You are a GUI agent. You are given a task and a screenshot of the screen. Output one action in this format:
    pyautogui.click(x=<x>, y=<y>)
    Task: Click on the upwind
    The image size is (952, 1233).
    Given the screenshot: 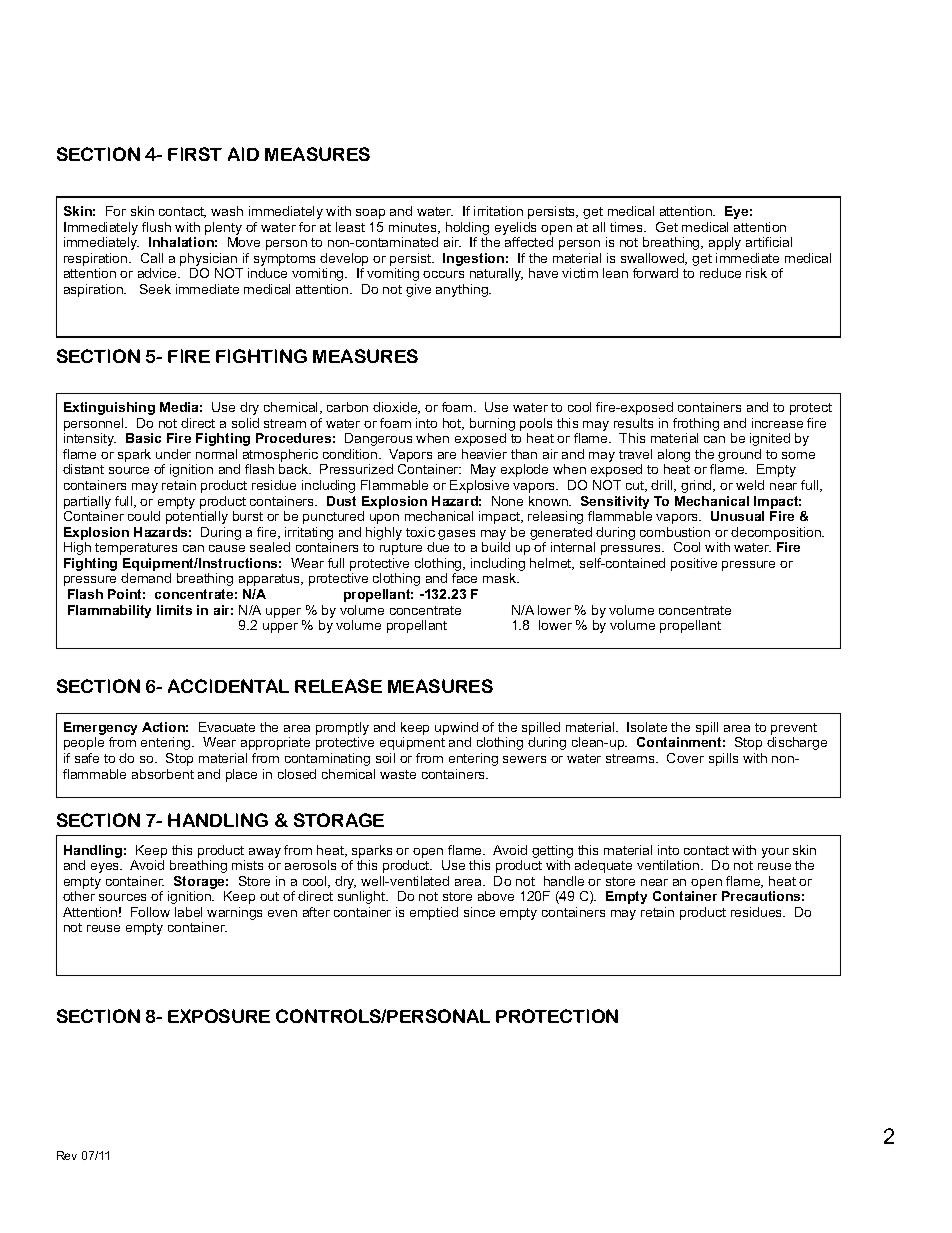 What is the action you would take?
    pyautogui.click(x=456, y=730)
